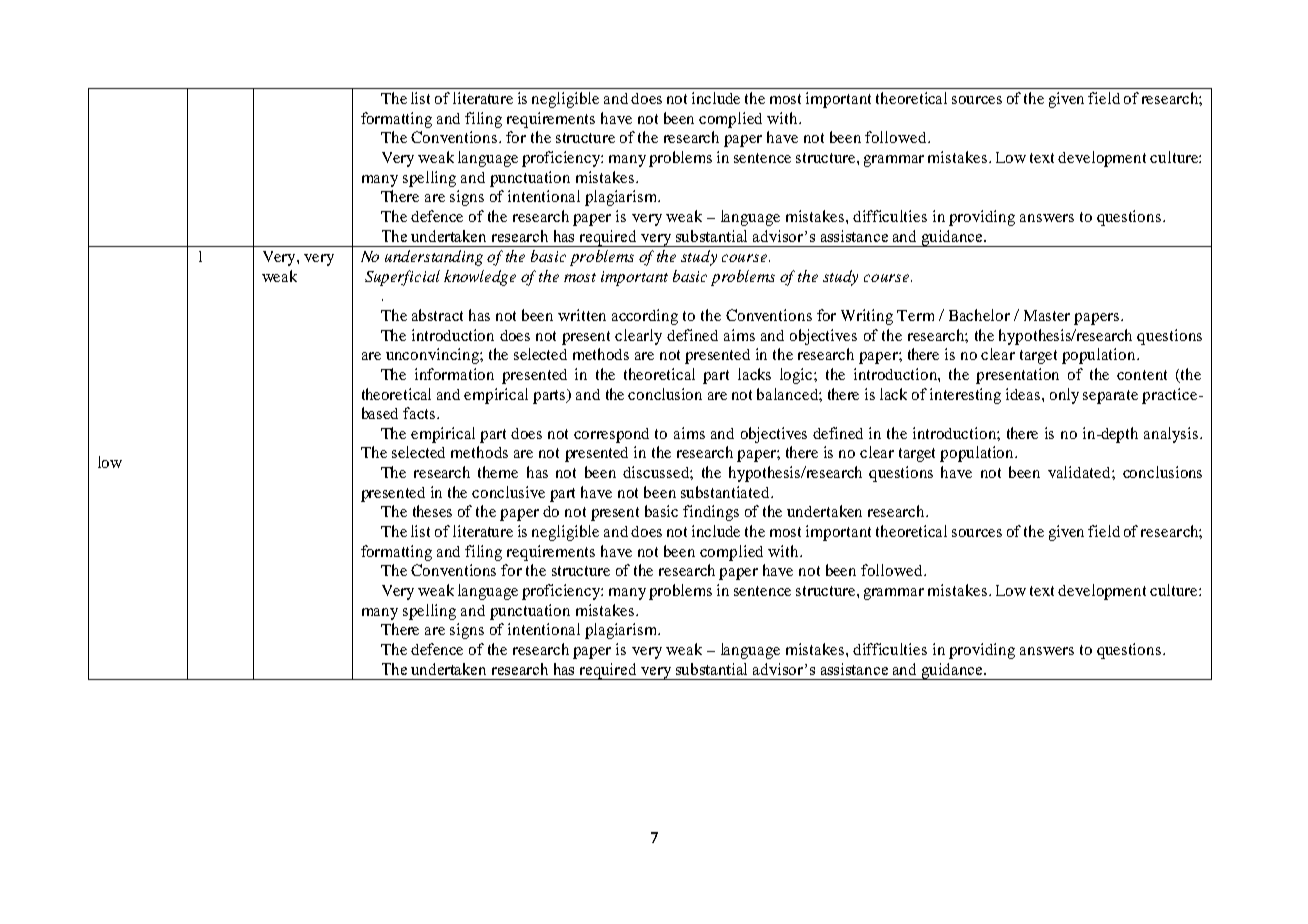 The width and height of the screenshot is (1308, 924). Describe the element at coordinates (611, 435) in the screenshot. I see `correspond` at that location.
